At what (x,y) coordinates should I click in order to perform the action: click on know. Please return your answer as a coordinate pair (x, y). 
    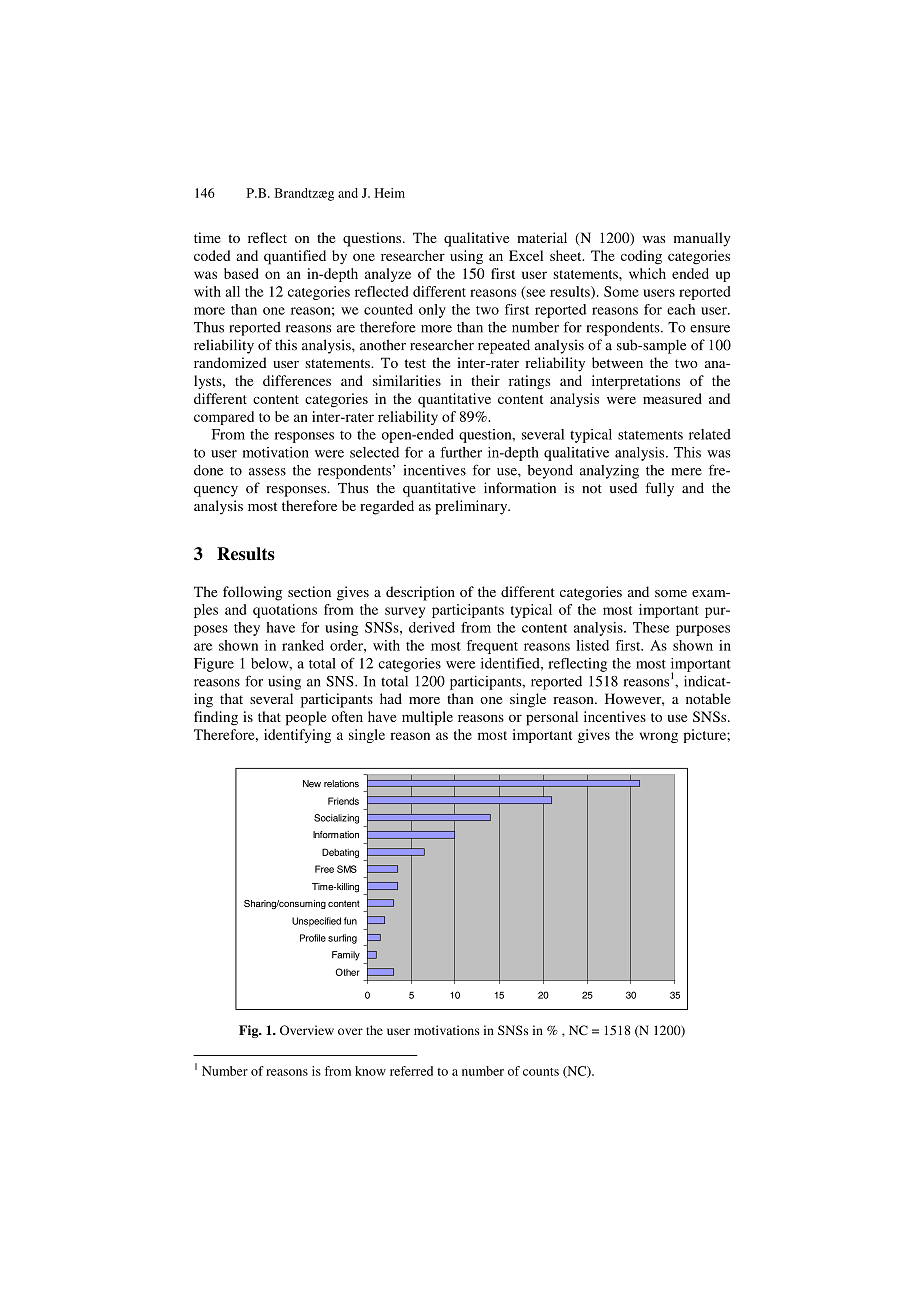
    Looking at the image, I should click on (370, 1071).
